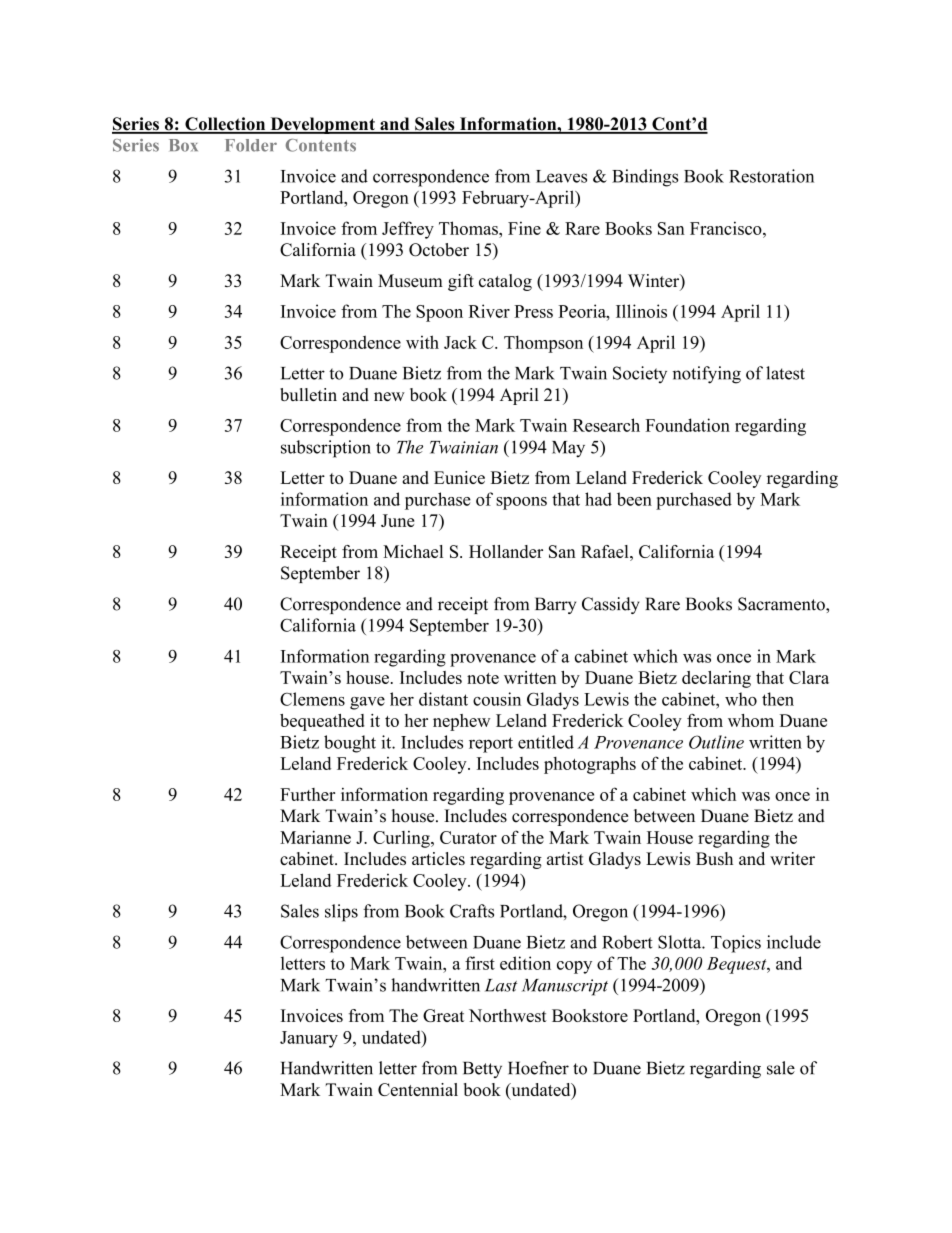  I want to click on Bush, so click(714, 858).
